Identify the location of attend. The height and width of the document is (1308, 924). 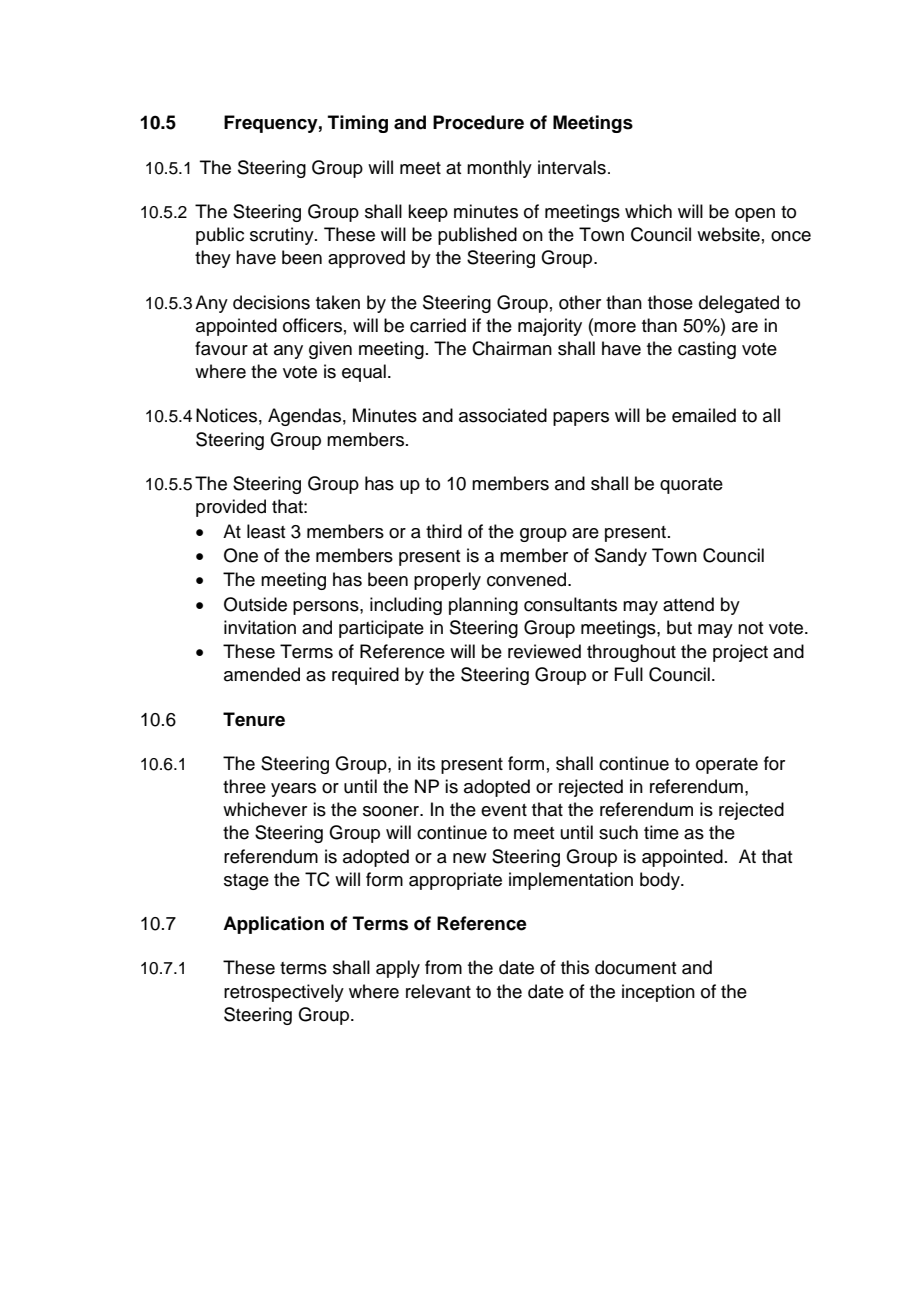
(688, 604).
